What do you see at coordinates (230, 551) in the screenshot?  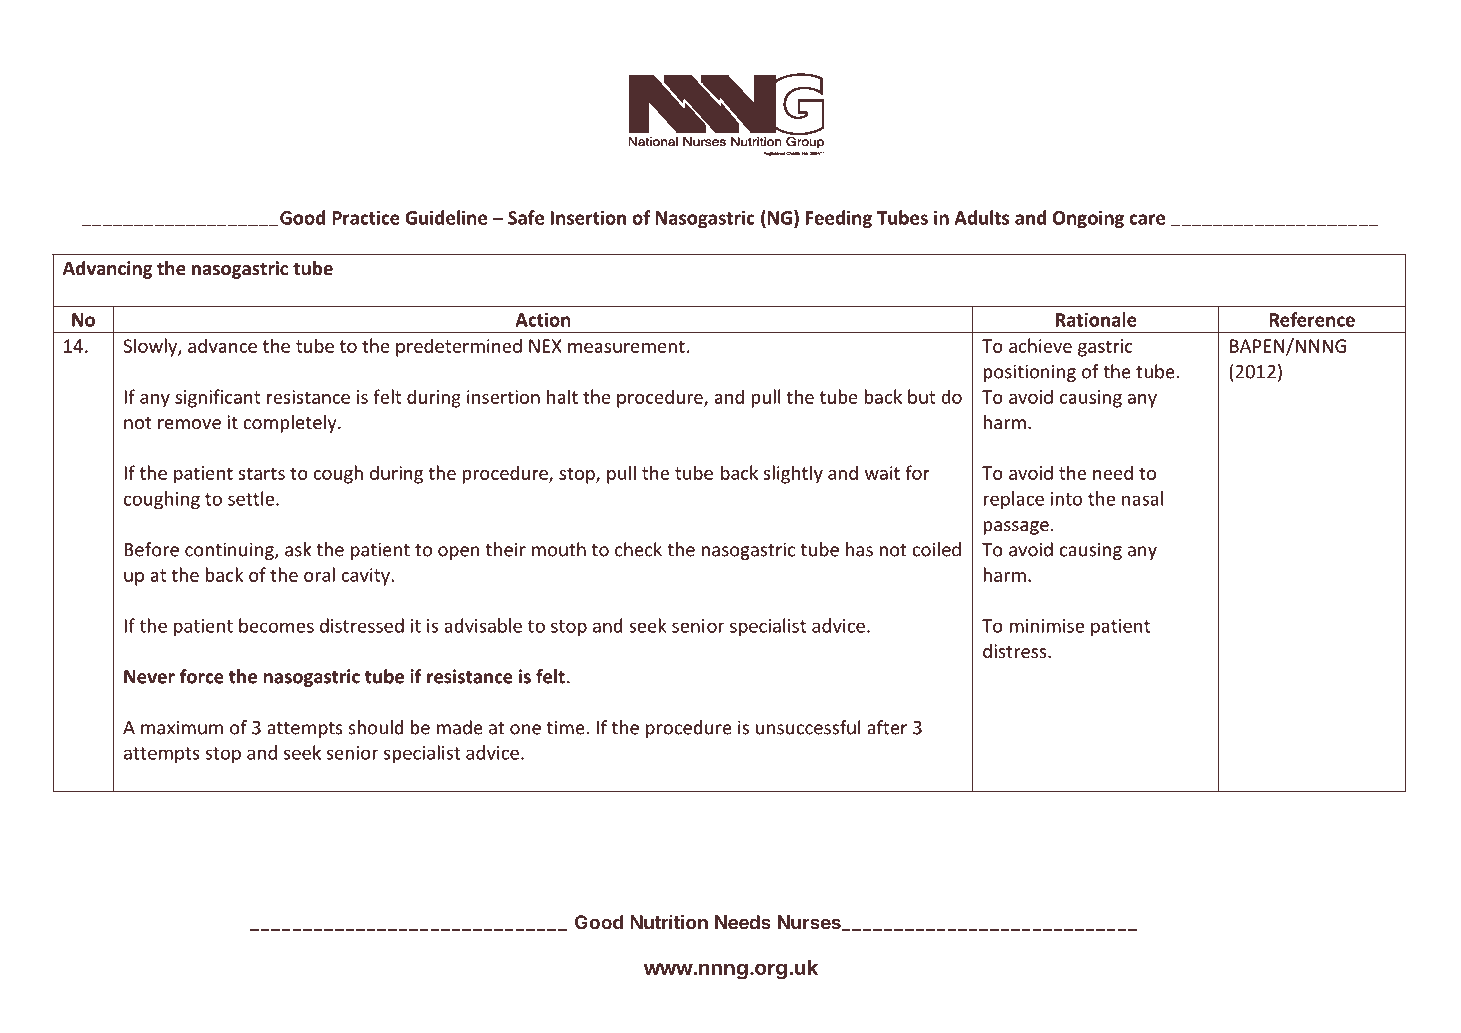 I see `continuing` at bounding box center [230, 551].
